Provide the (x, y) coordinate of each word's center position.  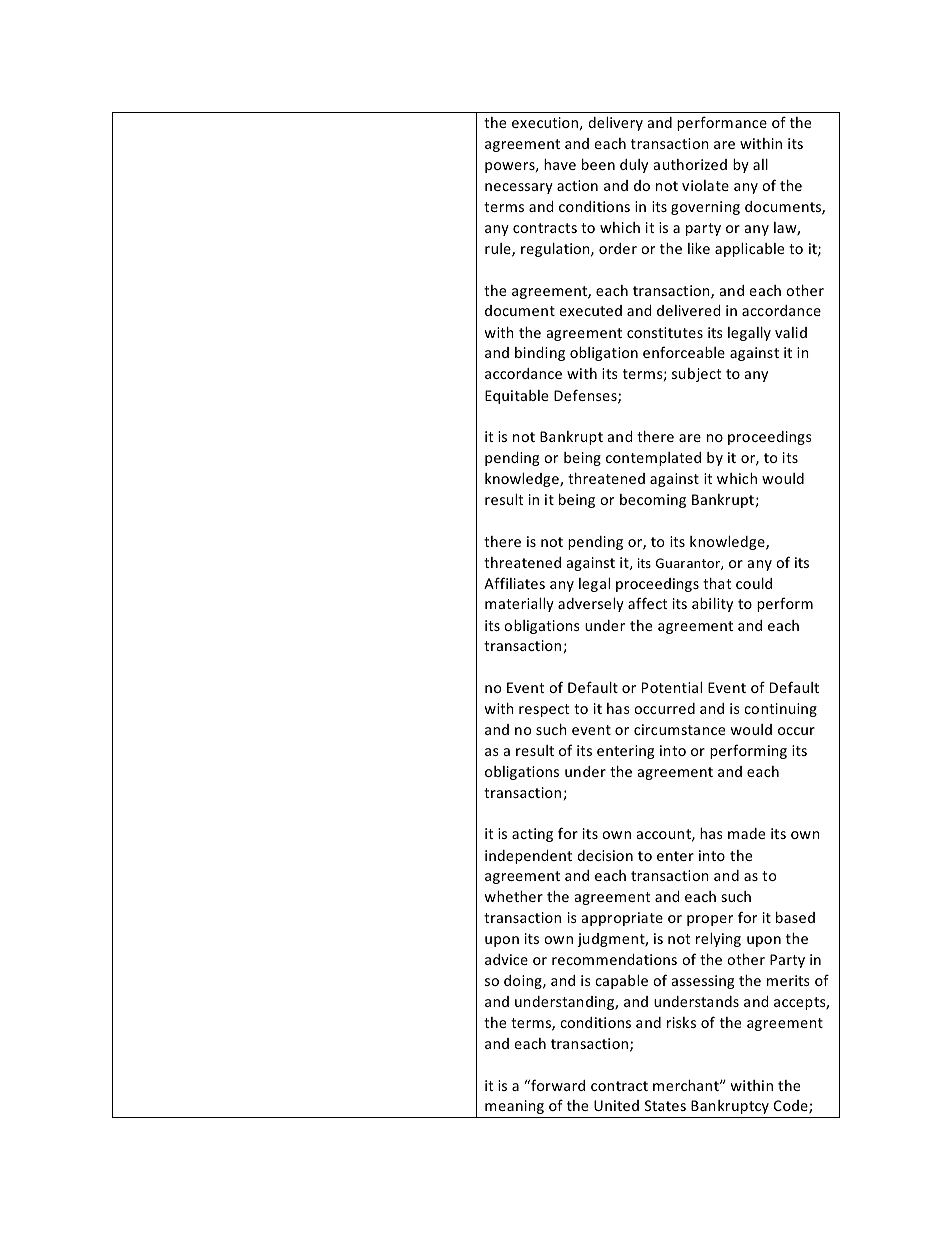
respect (544, 710)
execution (545, 122)
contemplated (653, 459)
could (754, 583)
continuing (780, 710)
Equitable (516, 397)
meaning (514, 1107)
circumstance (679, 729)
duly (634, 166)
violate (705, 185)
